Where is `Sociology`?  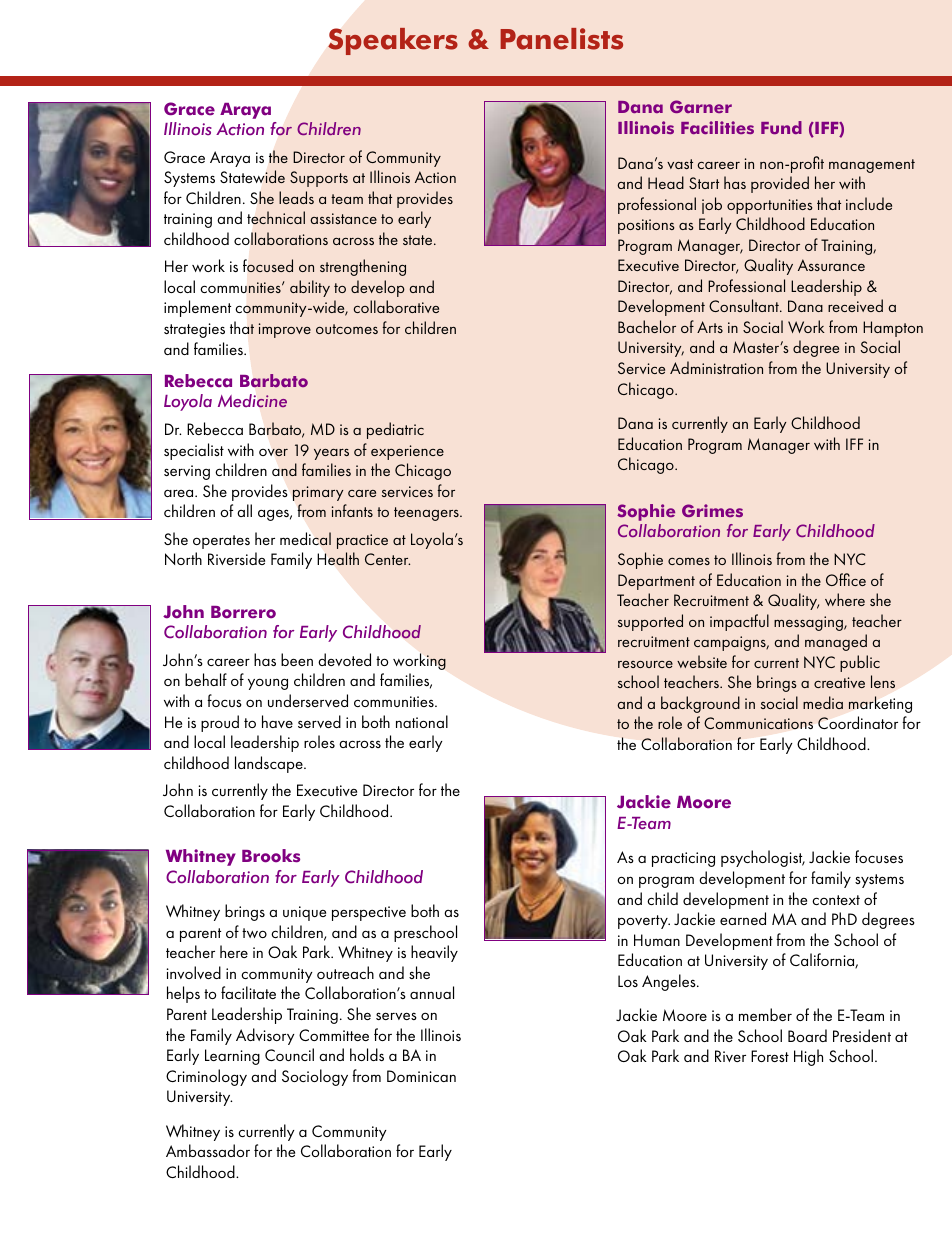
Sociology is located at coordinates (315, 1077).
